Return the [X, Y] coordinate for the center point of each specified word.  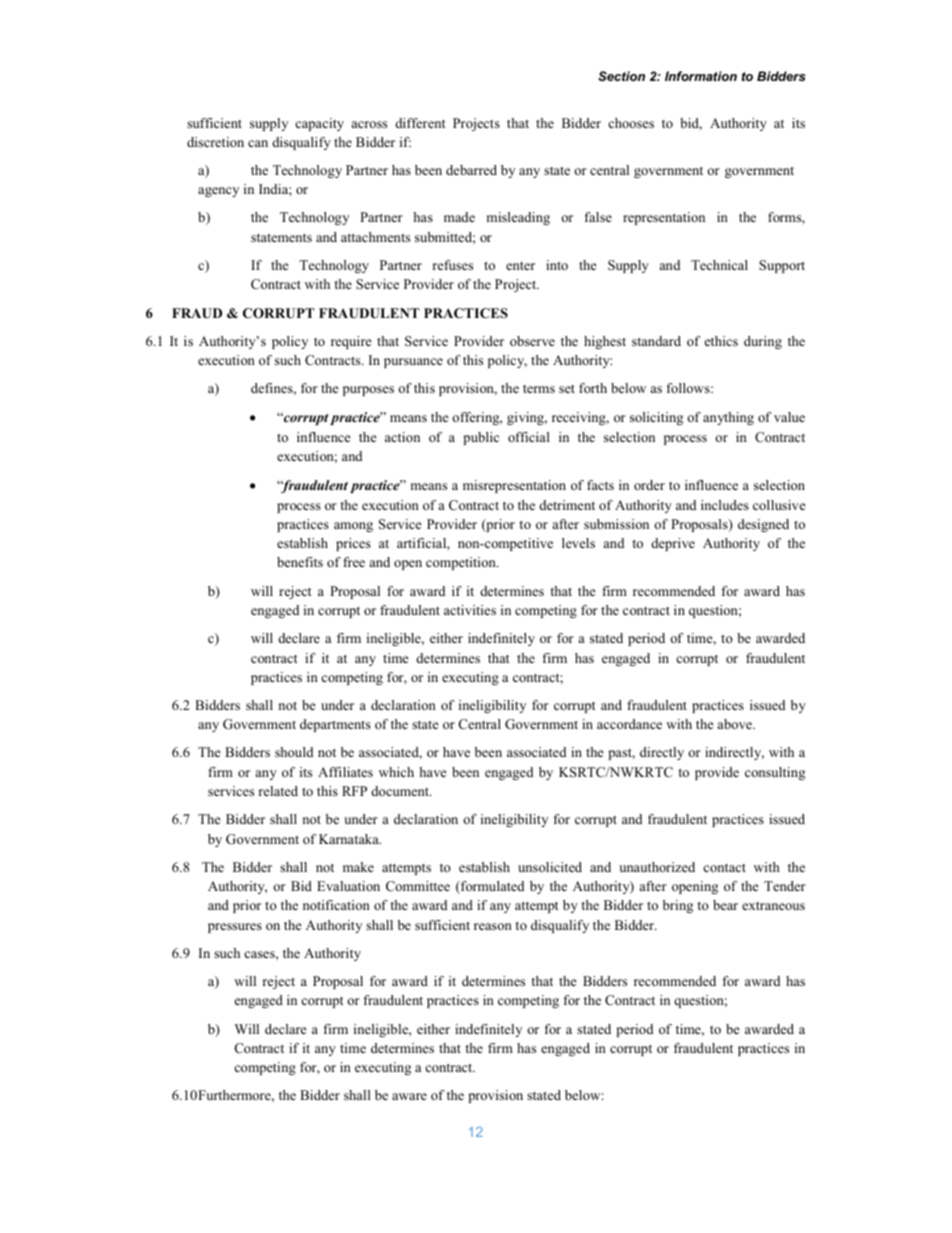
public [481, 438]
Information [701, 76]
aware [409, 1096]
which [396, 772]
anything [728, 418]
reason [493, 926]
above [736, 724]
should [294, 752]
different [420, 123]
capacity [319, 124]
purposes [368, 391]
